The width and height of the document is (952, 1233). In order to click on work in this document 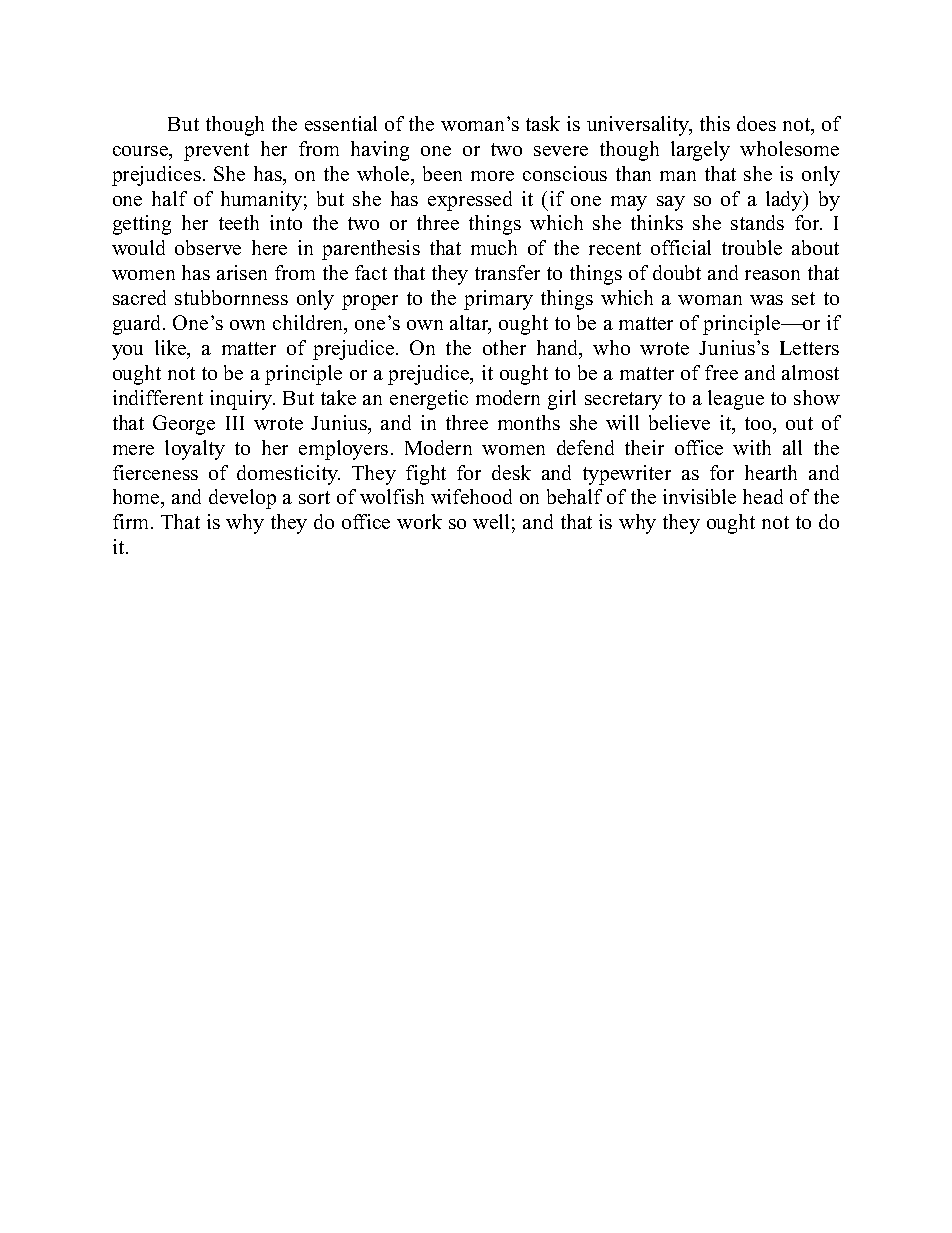, I will do `click(419, 521)`.
